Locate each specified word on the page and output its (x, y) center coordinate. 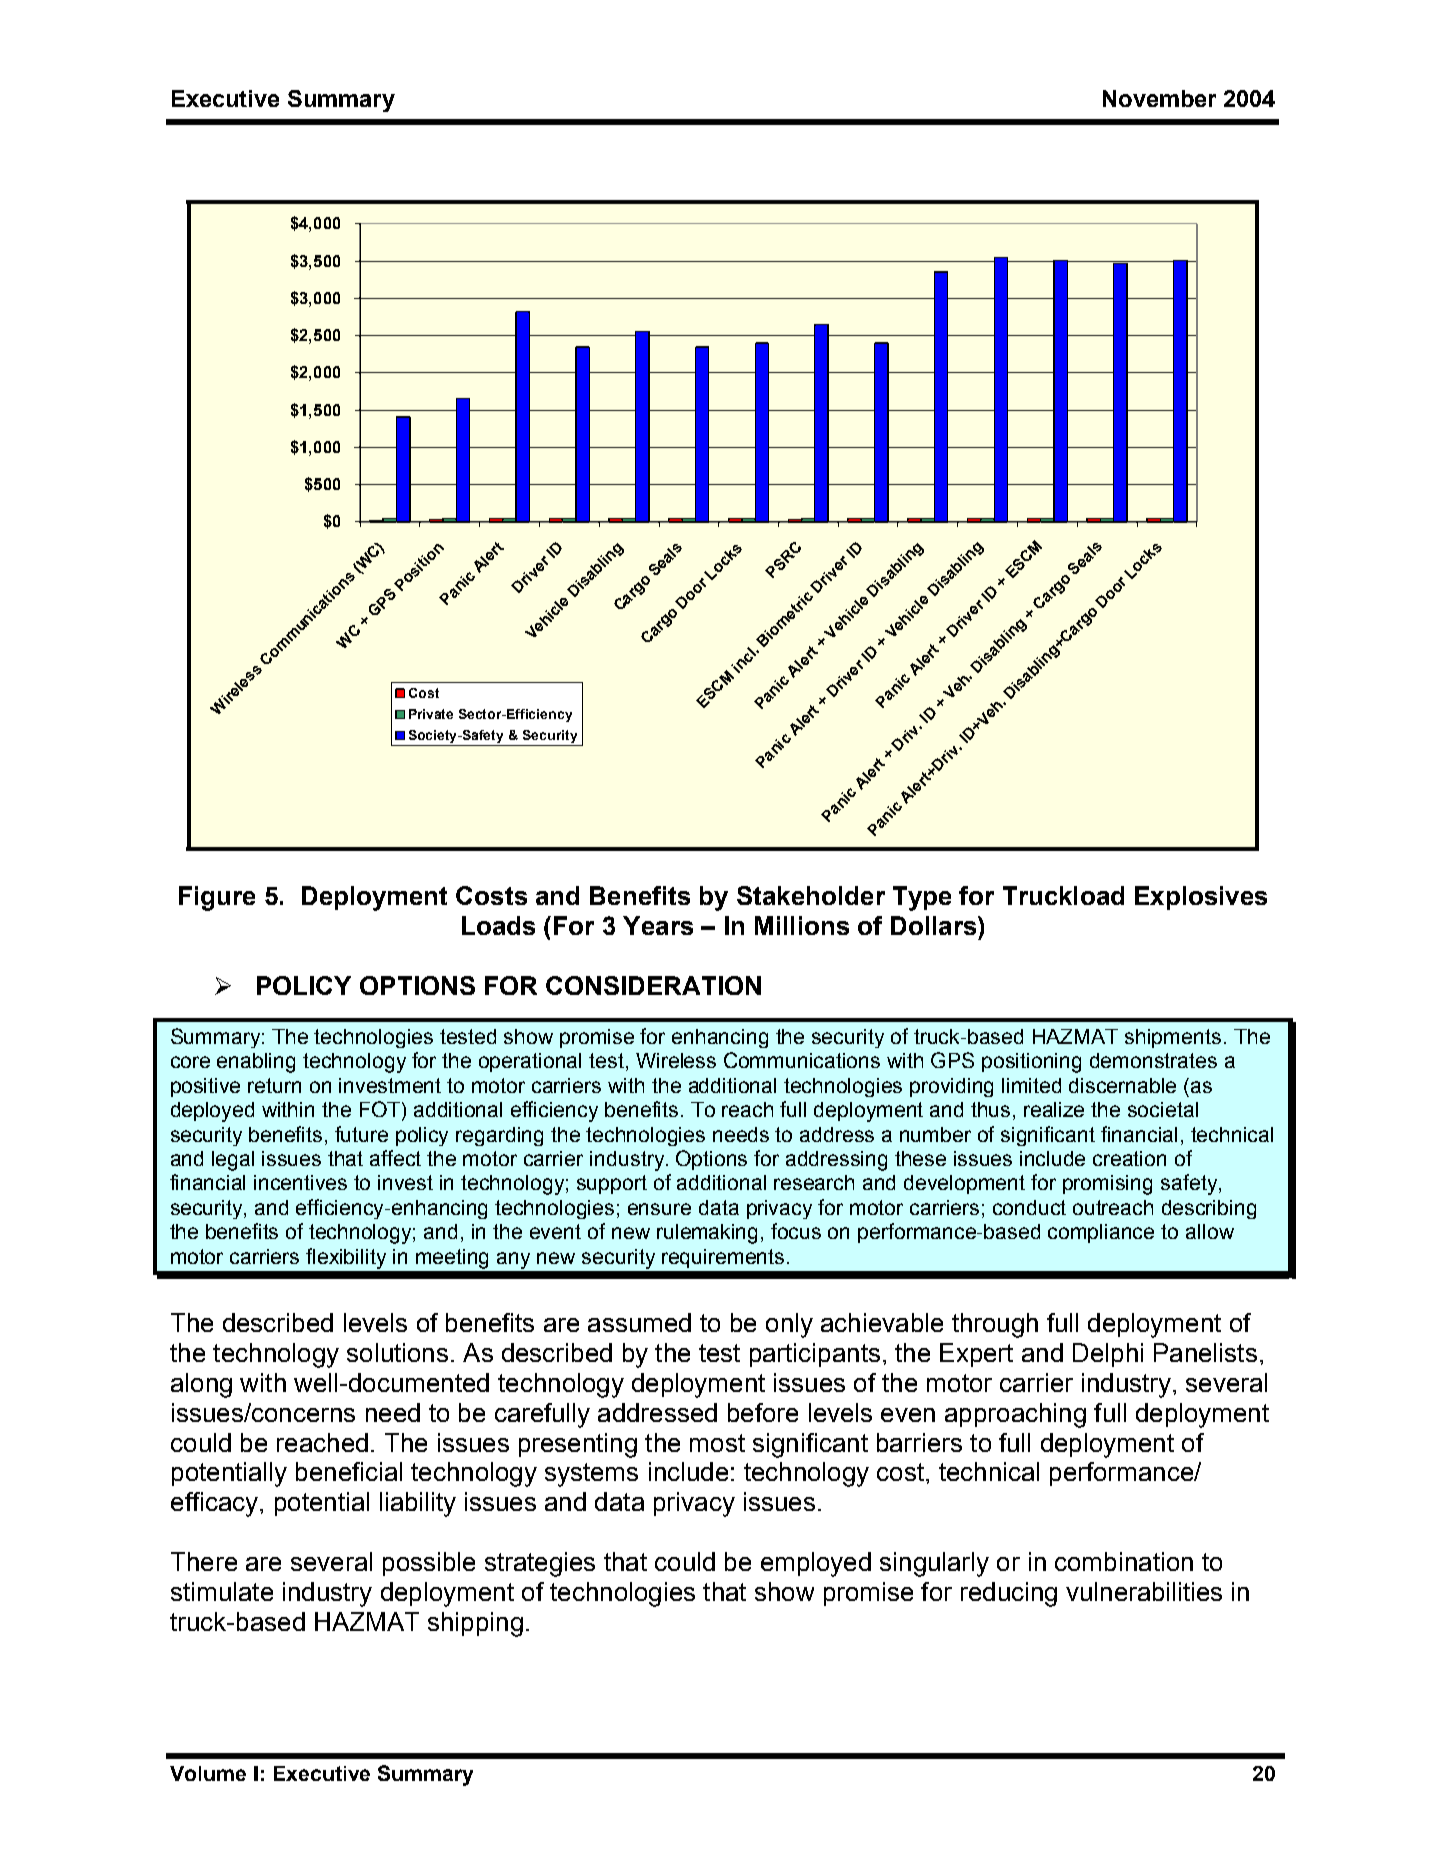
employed (816, 1564)
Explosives (1201, 898)
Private (431, 714)
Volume (208, 1773)
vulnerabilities (1144, 1591)
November (1159, 98)
